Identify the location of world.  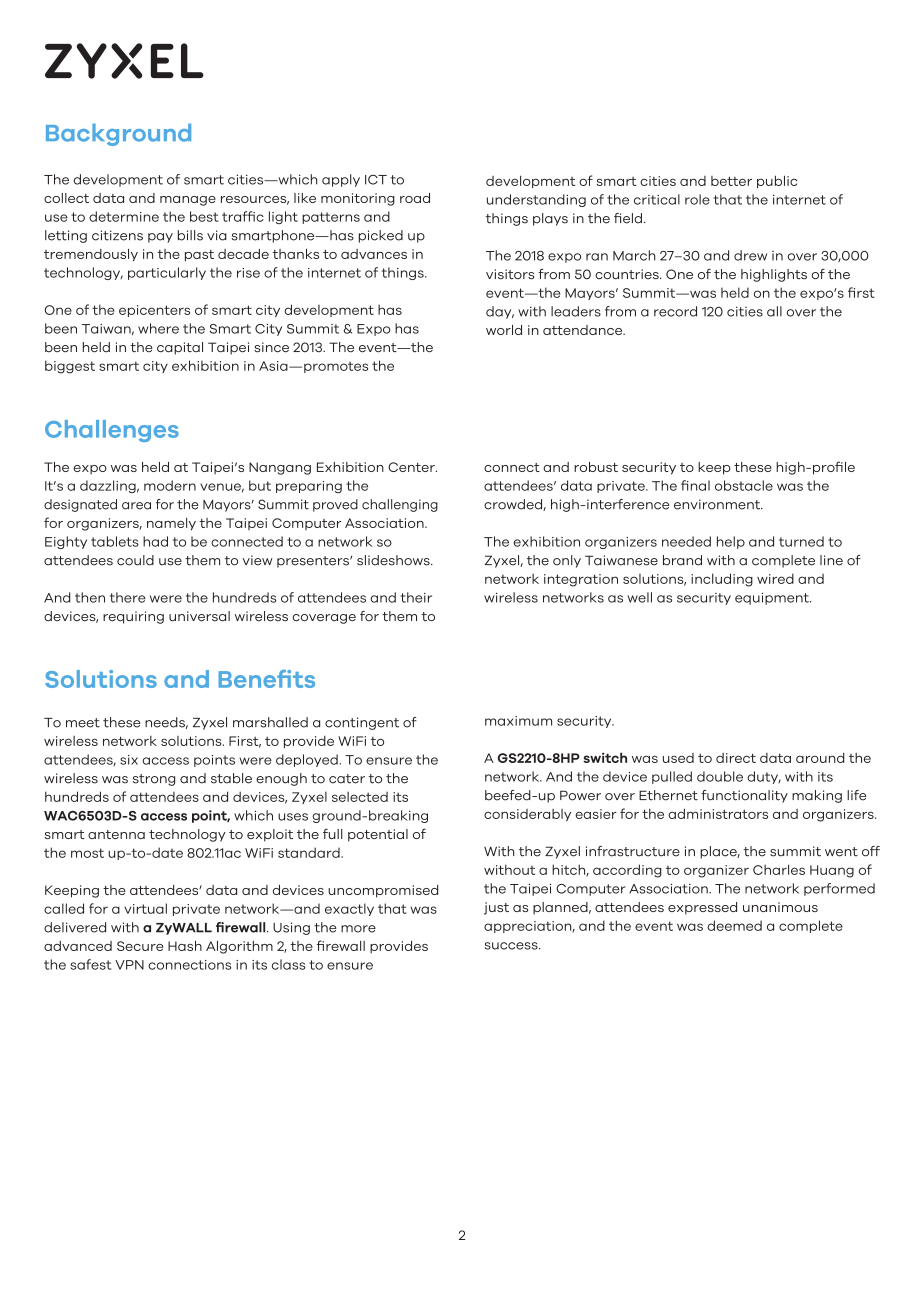
(504, 330).
